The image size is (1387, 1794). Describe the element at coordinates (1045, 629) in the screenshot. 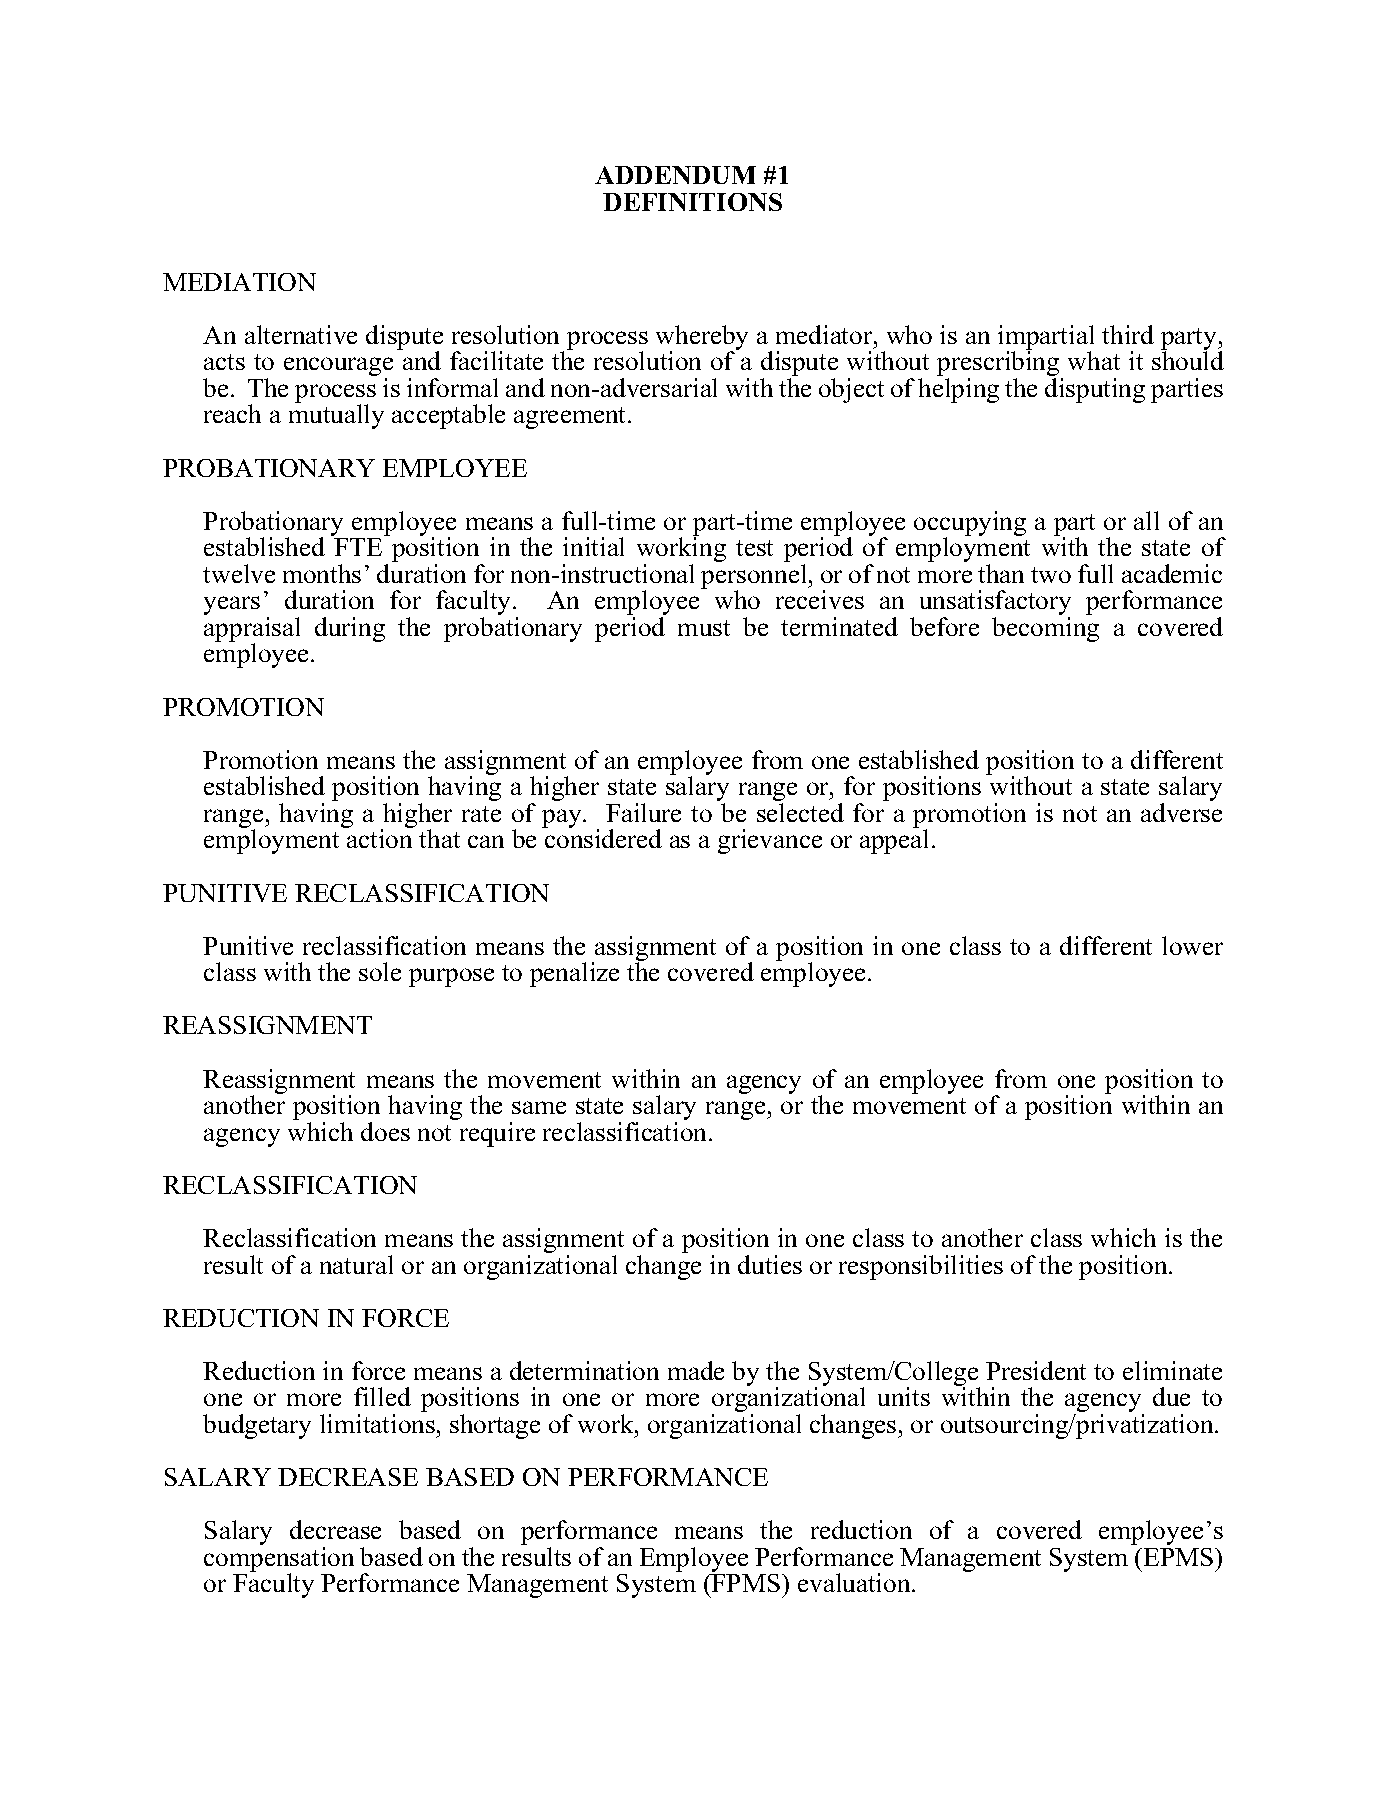

I see `becoming` at that location.
